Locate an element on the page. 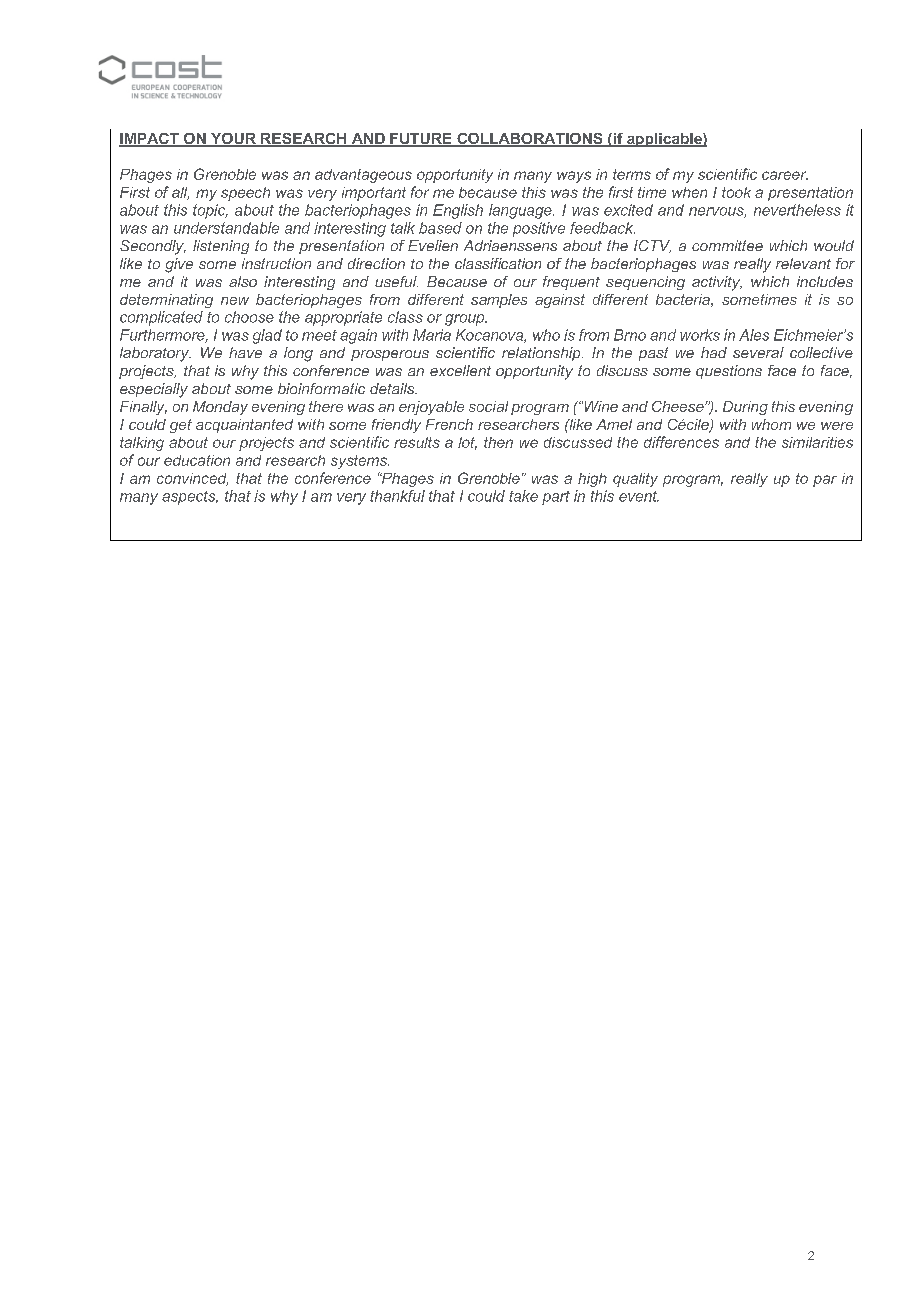 The width and height of the document is (924, 1308). career is located at coordinates (785, 175).
